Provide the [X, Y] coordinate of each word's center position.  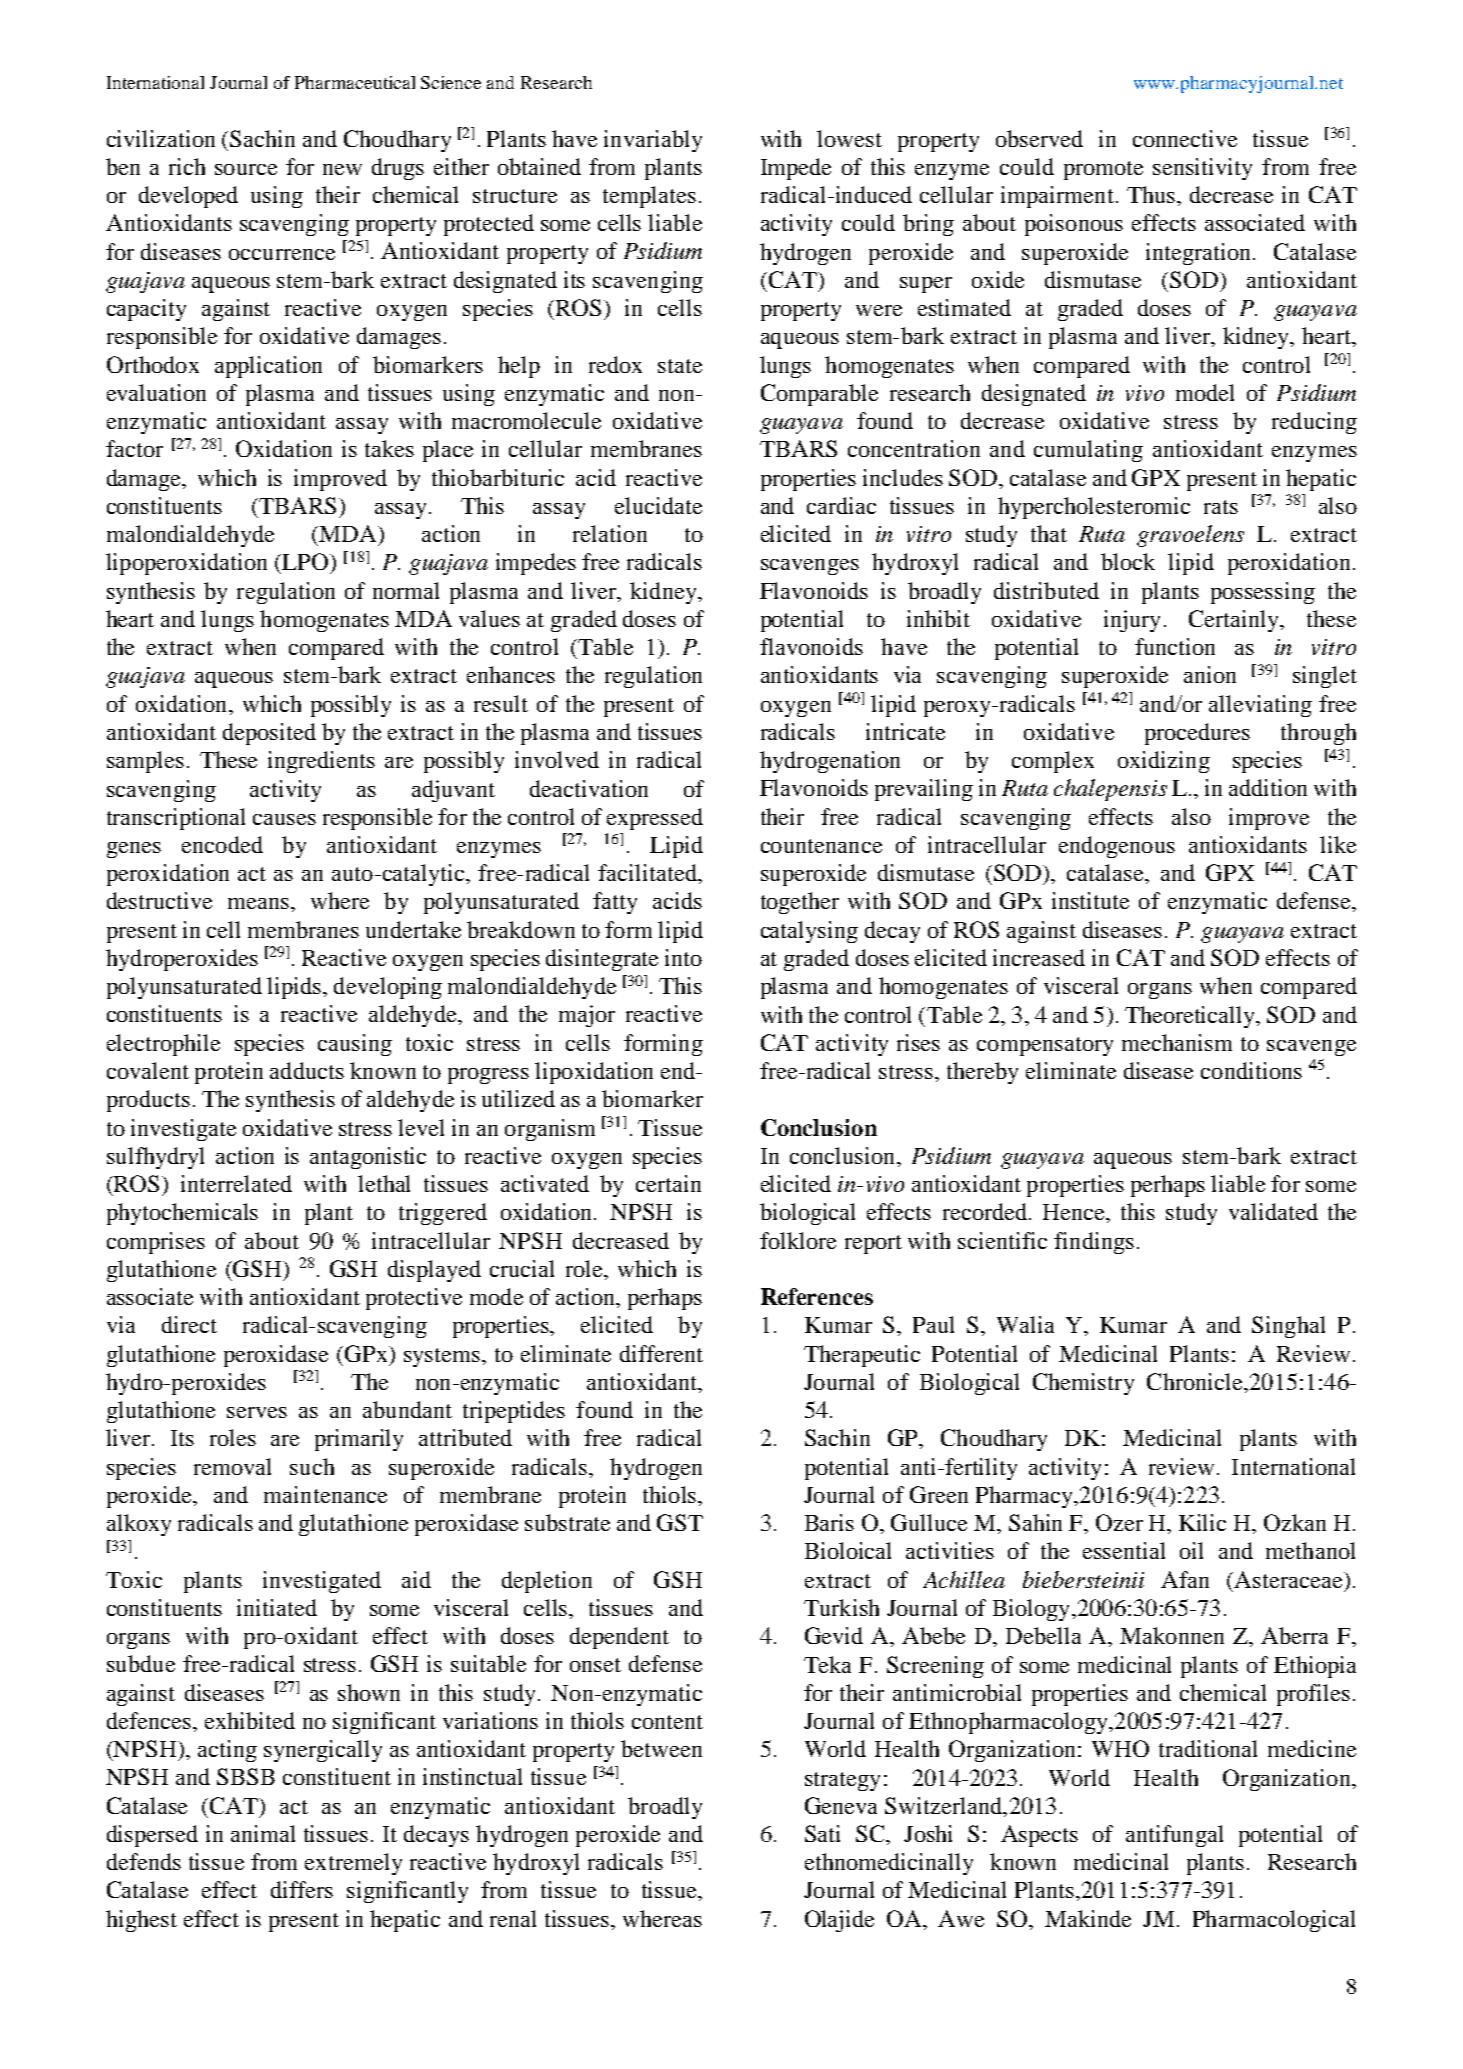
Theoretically [1191, 1017]
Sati [822, 1833]
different [661, 1353]
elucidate [658, 505]
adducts [307, 1070]
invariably [653, 141]
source [246, 169]
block [1128, 561]
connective [1185, 138]
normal [406, 590]
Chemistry [1083, 1384]
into [683, 957]
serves [257, 1412]
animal [263, 1833]
